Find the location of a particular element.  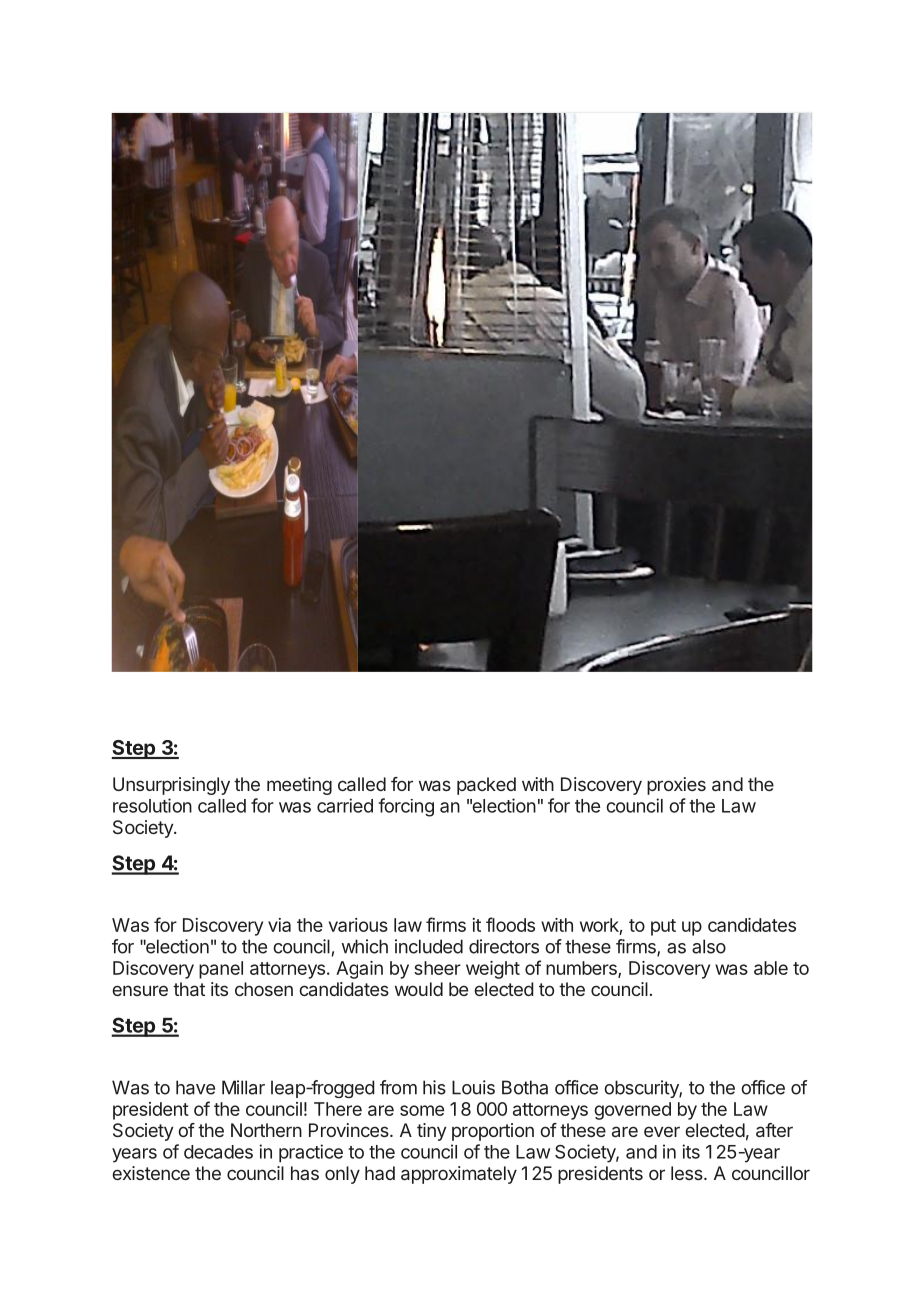

that is located at coordinates (189, 989).
